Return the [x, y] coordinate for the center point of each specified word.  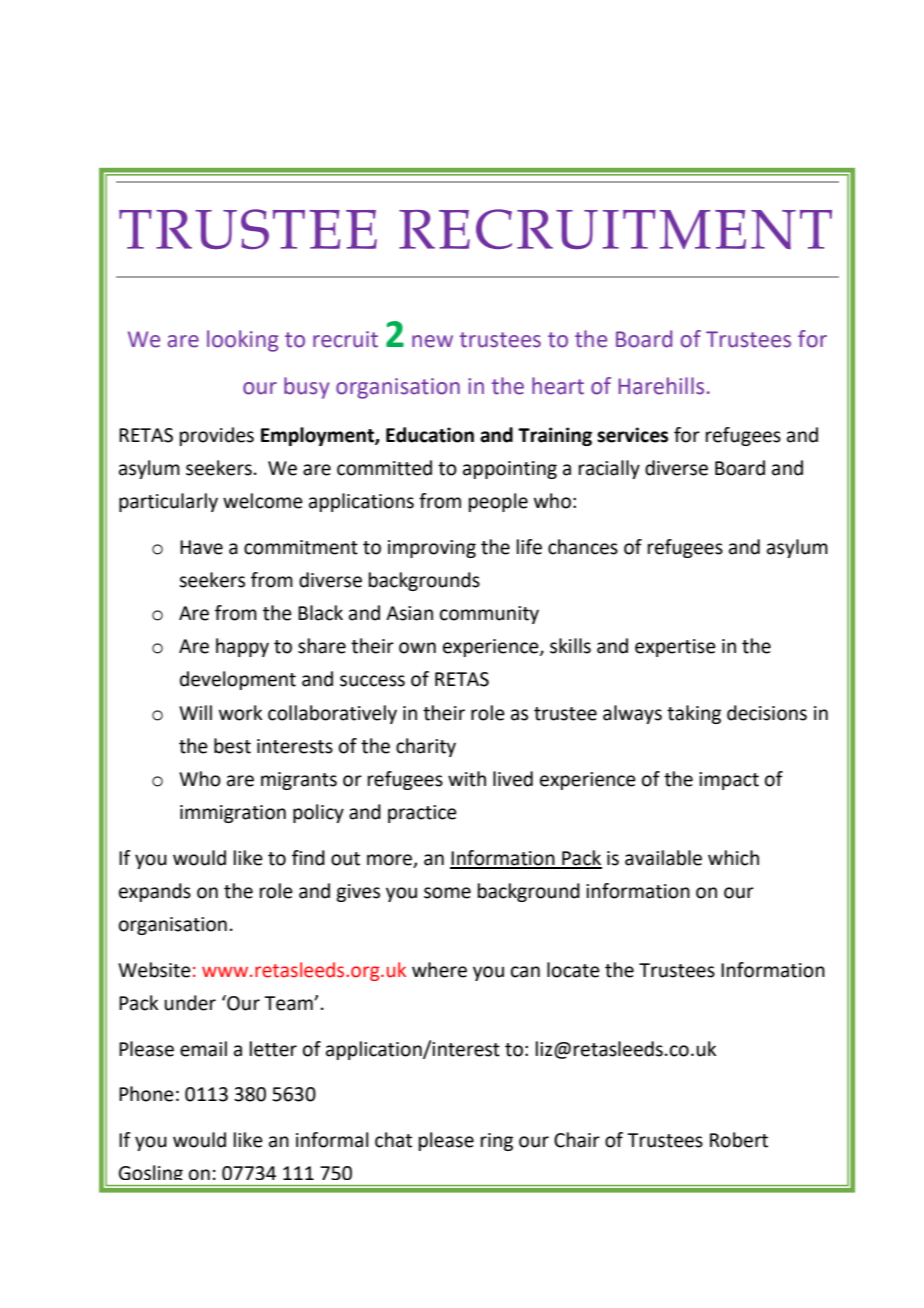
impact [729, 781]
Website [154, 970]
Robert [739, 1140]
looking [242, 341]
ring [497, 1142]
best [232, 746]
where [439, 970]
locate [573, 970]
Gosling [151, 1175]
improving [432, 549]
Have [201, 547]
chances [583, 547]
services [632, 435]
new [432, 341]
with [467, 779]
